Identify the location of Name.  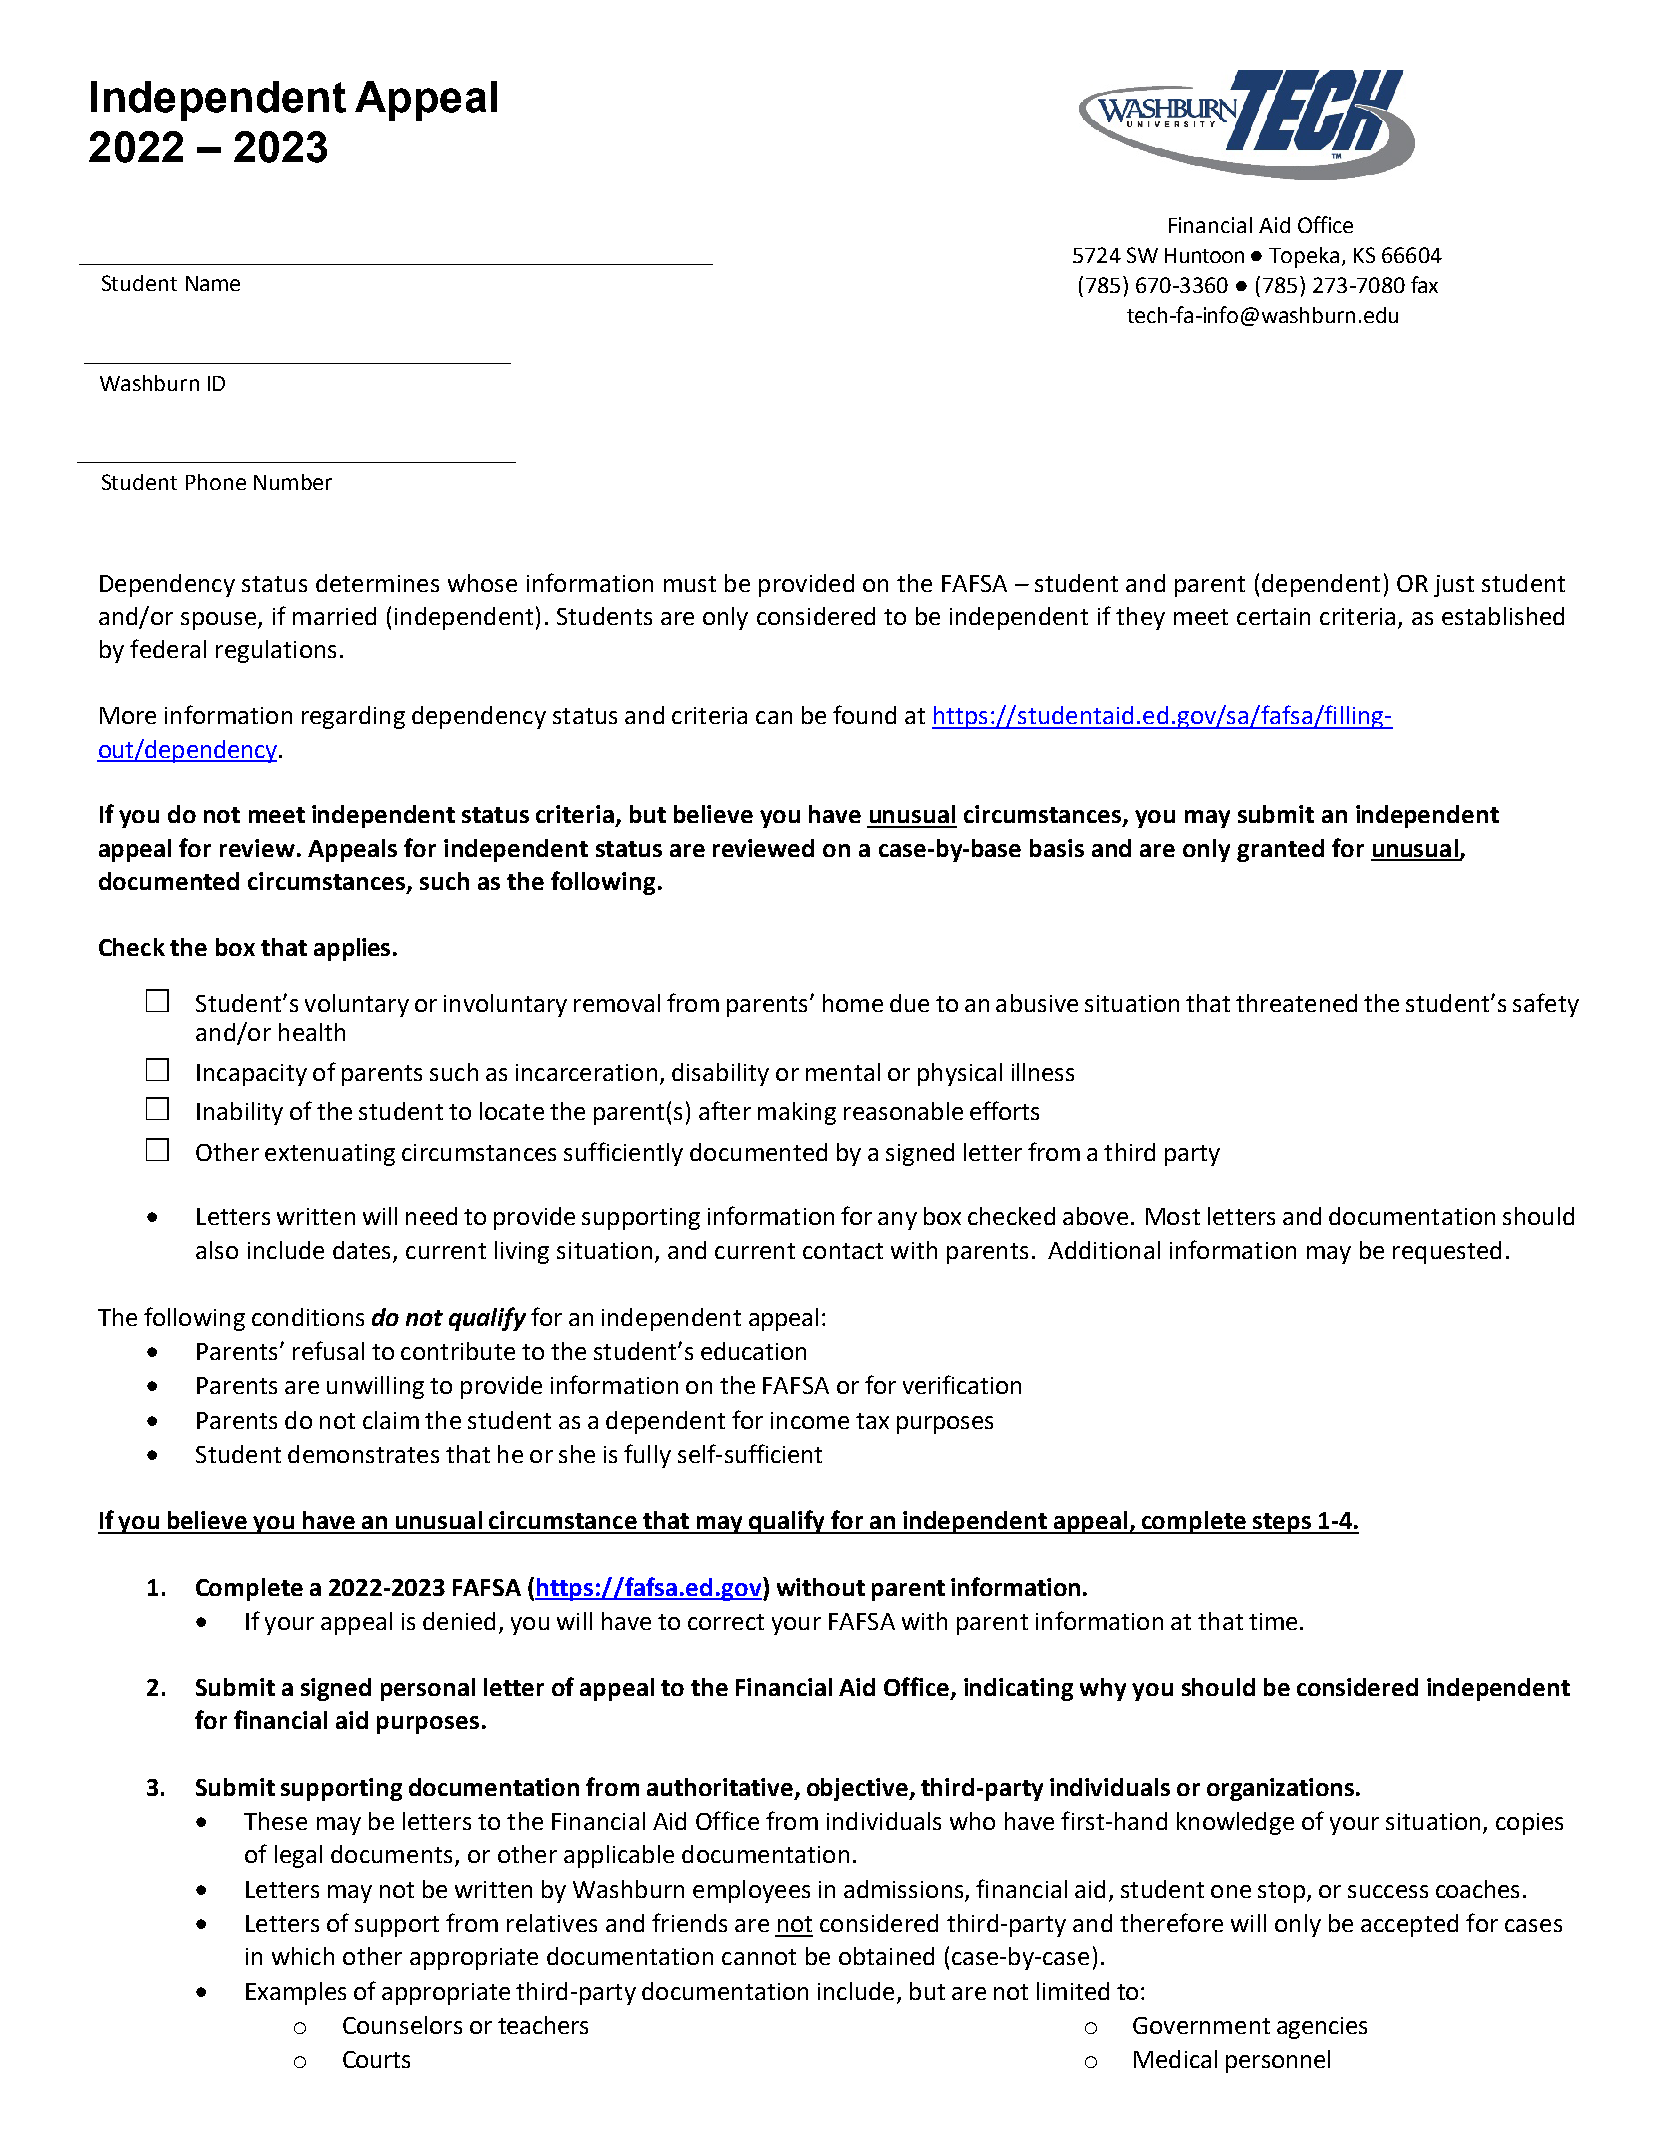
(213, 283).
